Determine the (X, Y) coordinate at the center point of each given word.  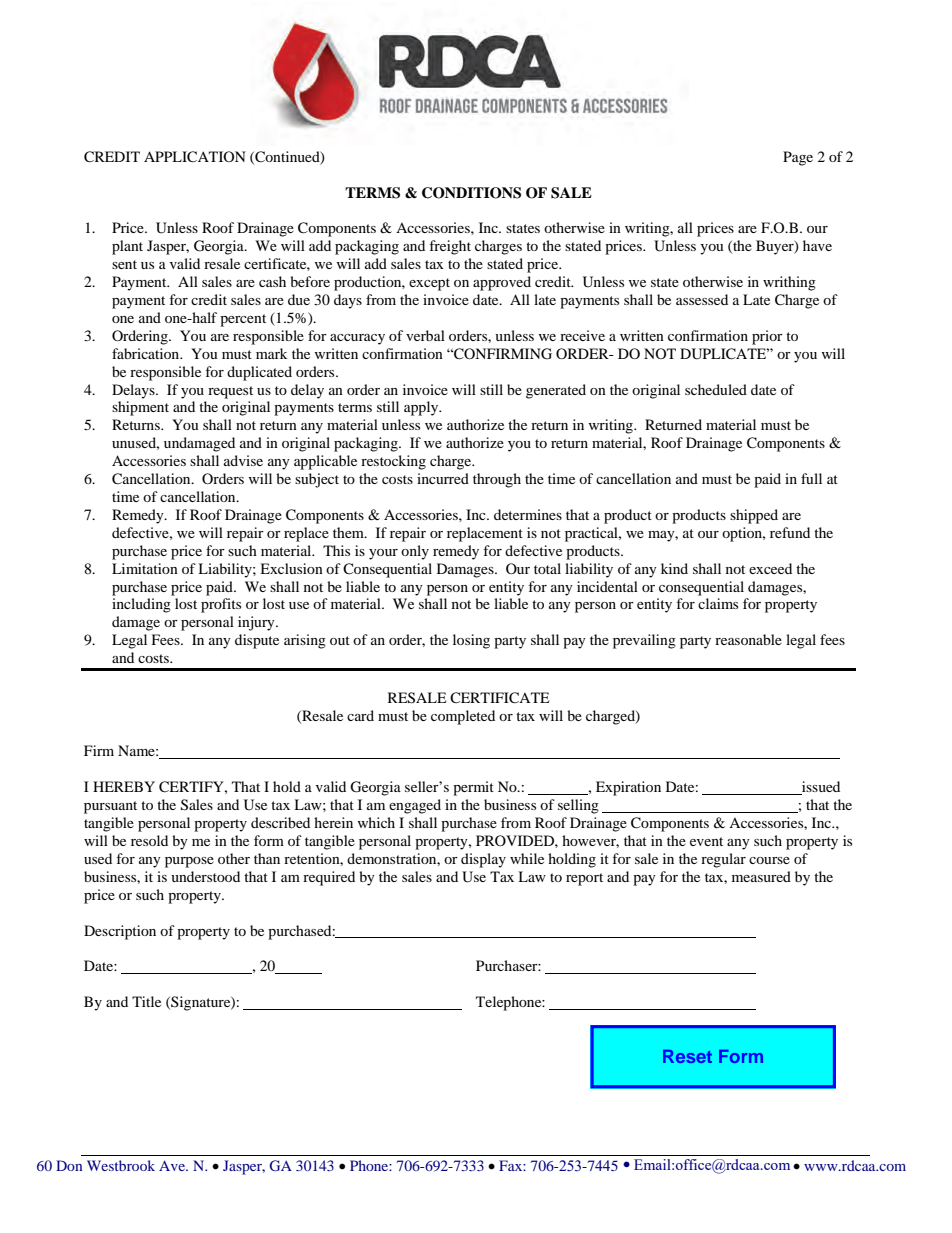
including (141, 605)
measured (761, 876)
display (483, 860)
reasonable (748, 639)
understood (205, 876)
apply (422, 408)
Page (798, 158)
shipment (140, 408)
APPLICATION (195, 157)
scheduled (716, 389)
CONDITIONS (471, 193)
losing (471, 641)
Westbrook (121, 1165)
